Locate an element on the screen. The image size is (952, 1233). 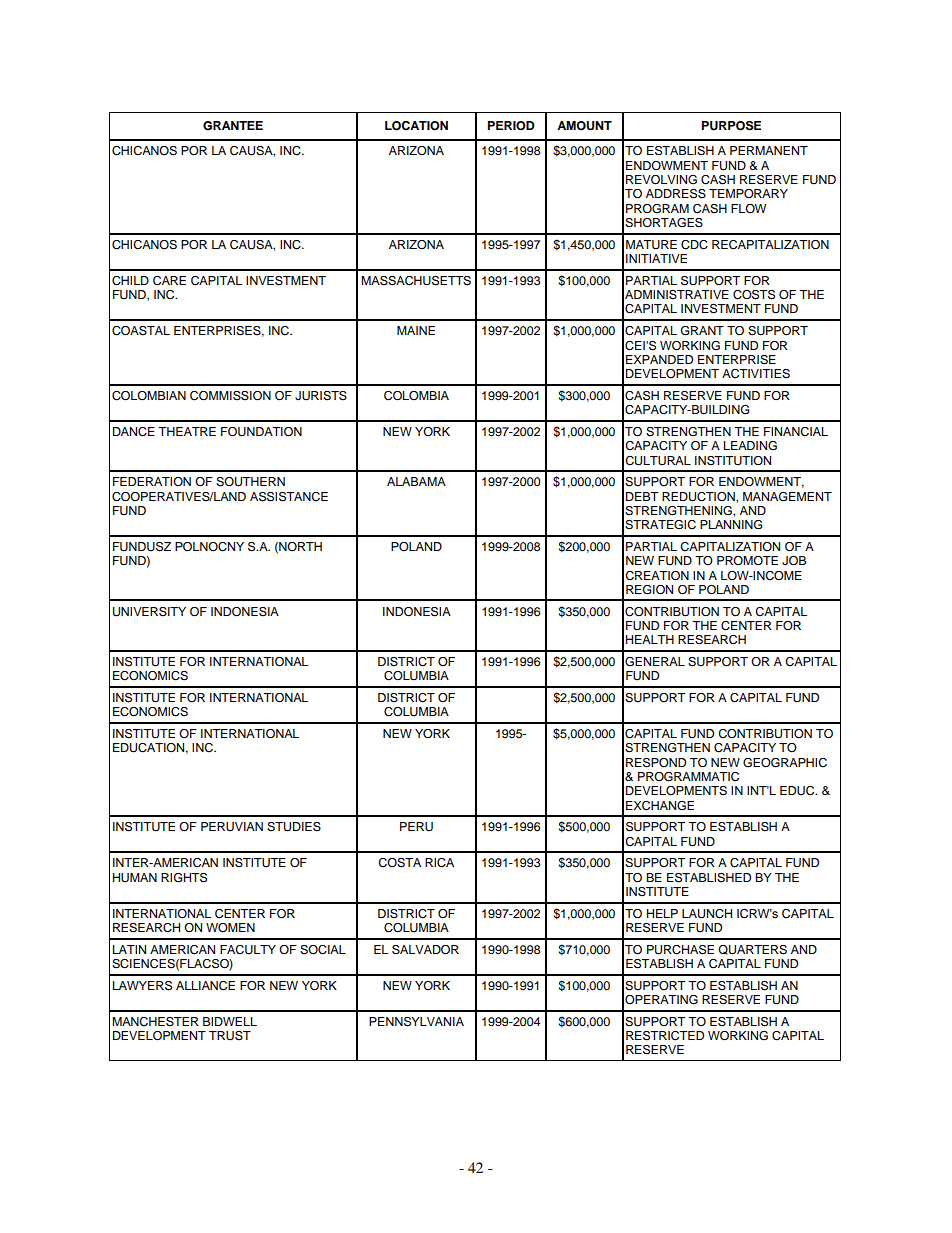
COMMISSION is located at coordinates (230, 396).
